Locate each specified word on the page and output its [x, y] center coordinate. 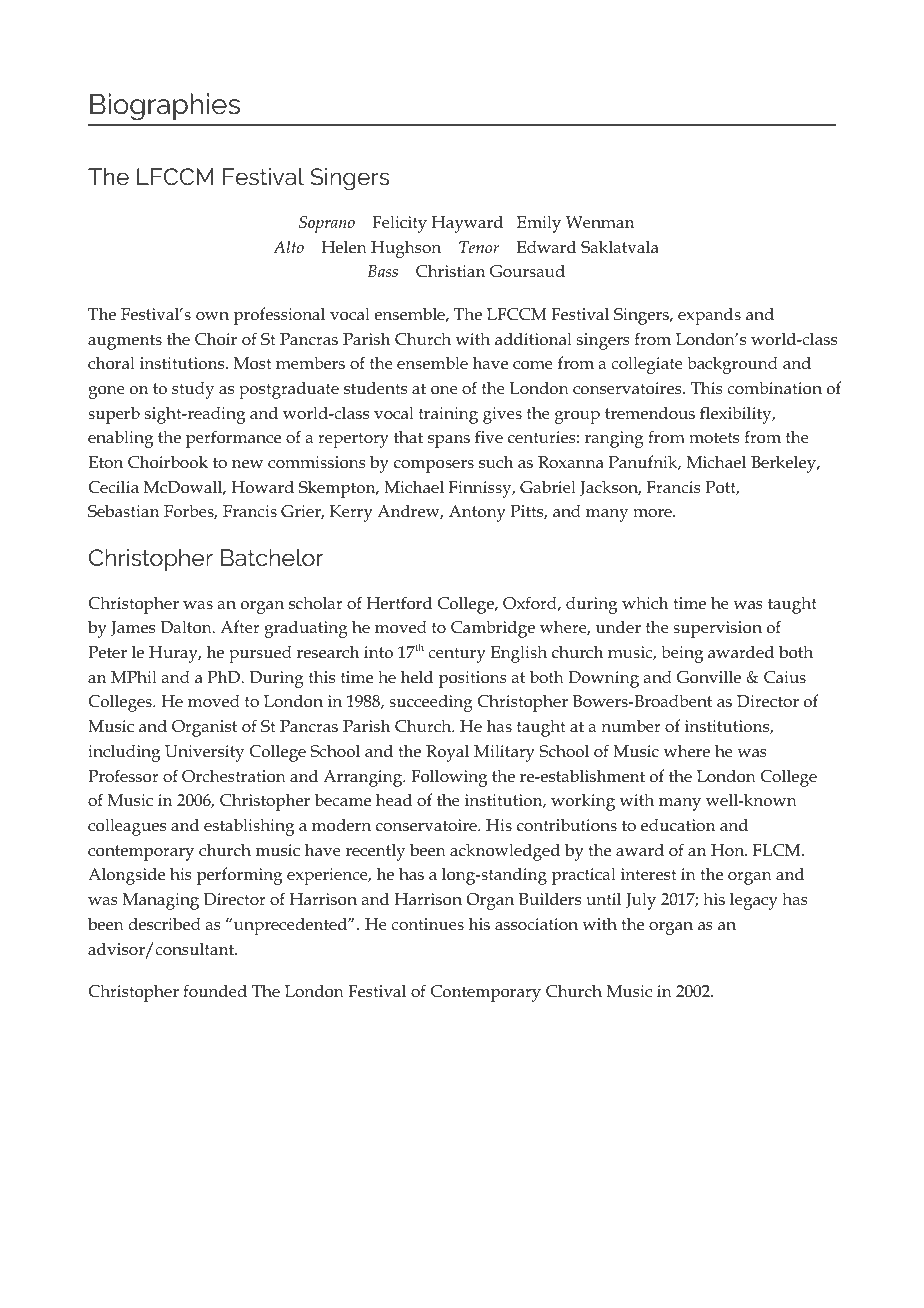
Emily [539, 224]
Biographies [165, 107]
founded [215, 991]
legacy [754, 901]
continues [427, 924]
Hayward [467, 224]
